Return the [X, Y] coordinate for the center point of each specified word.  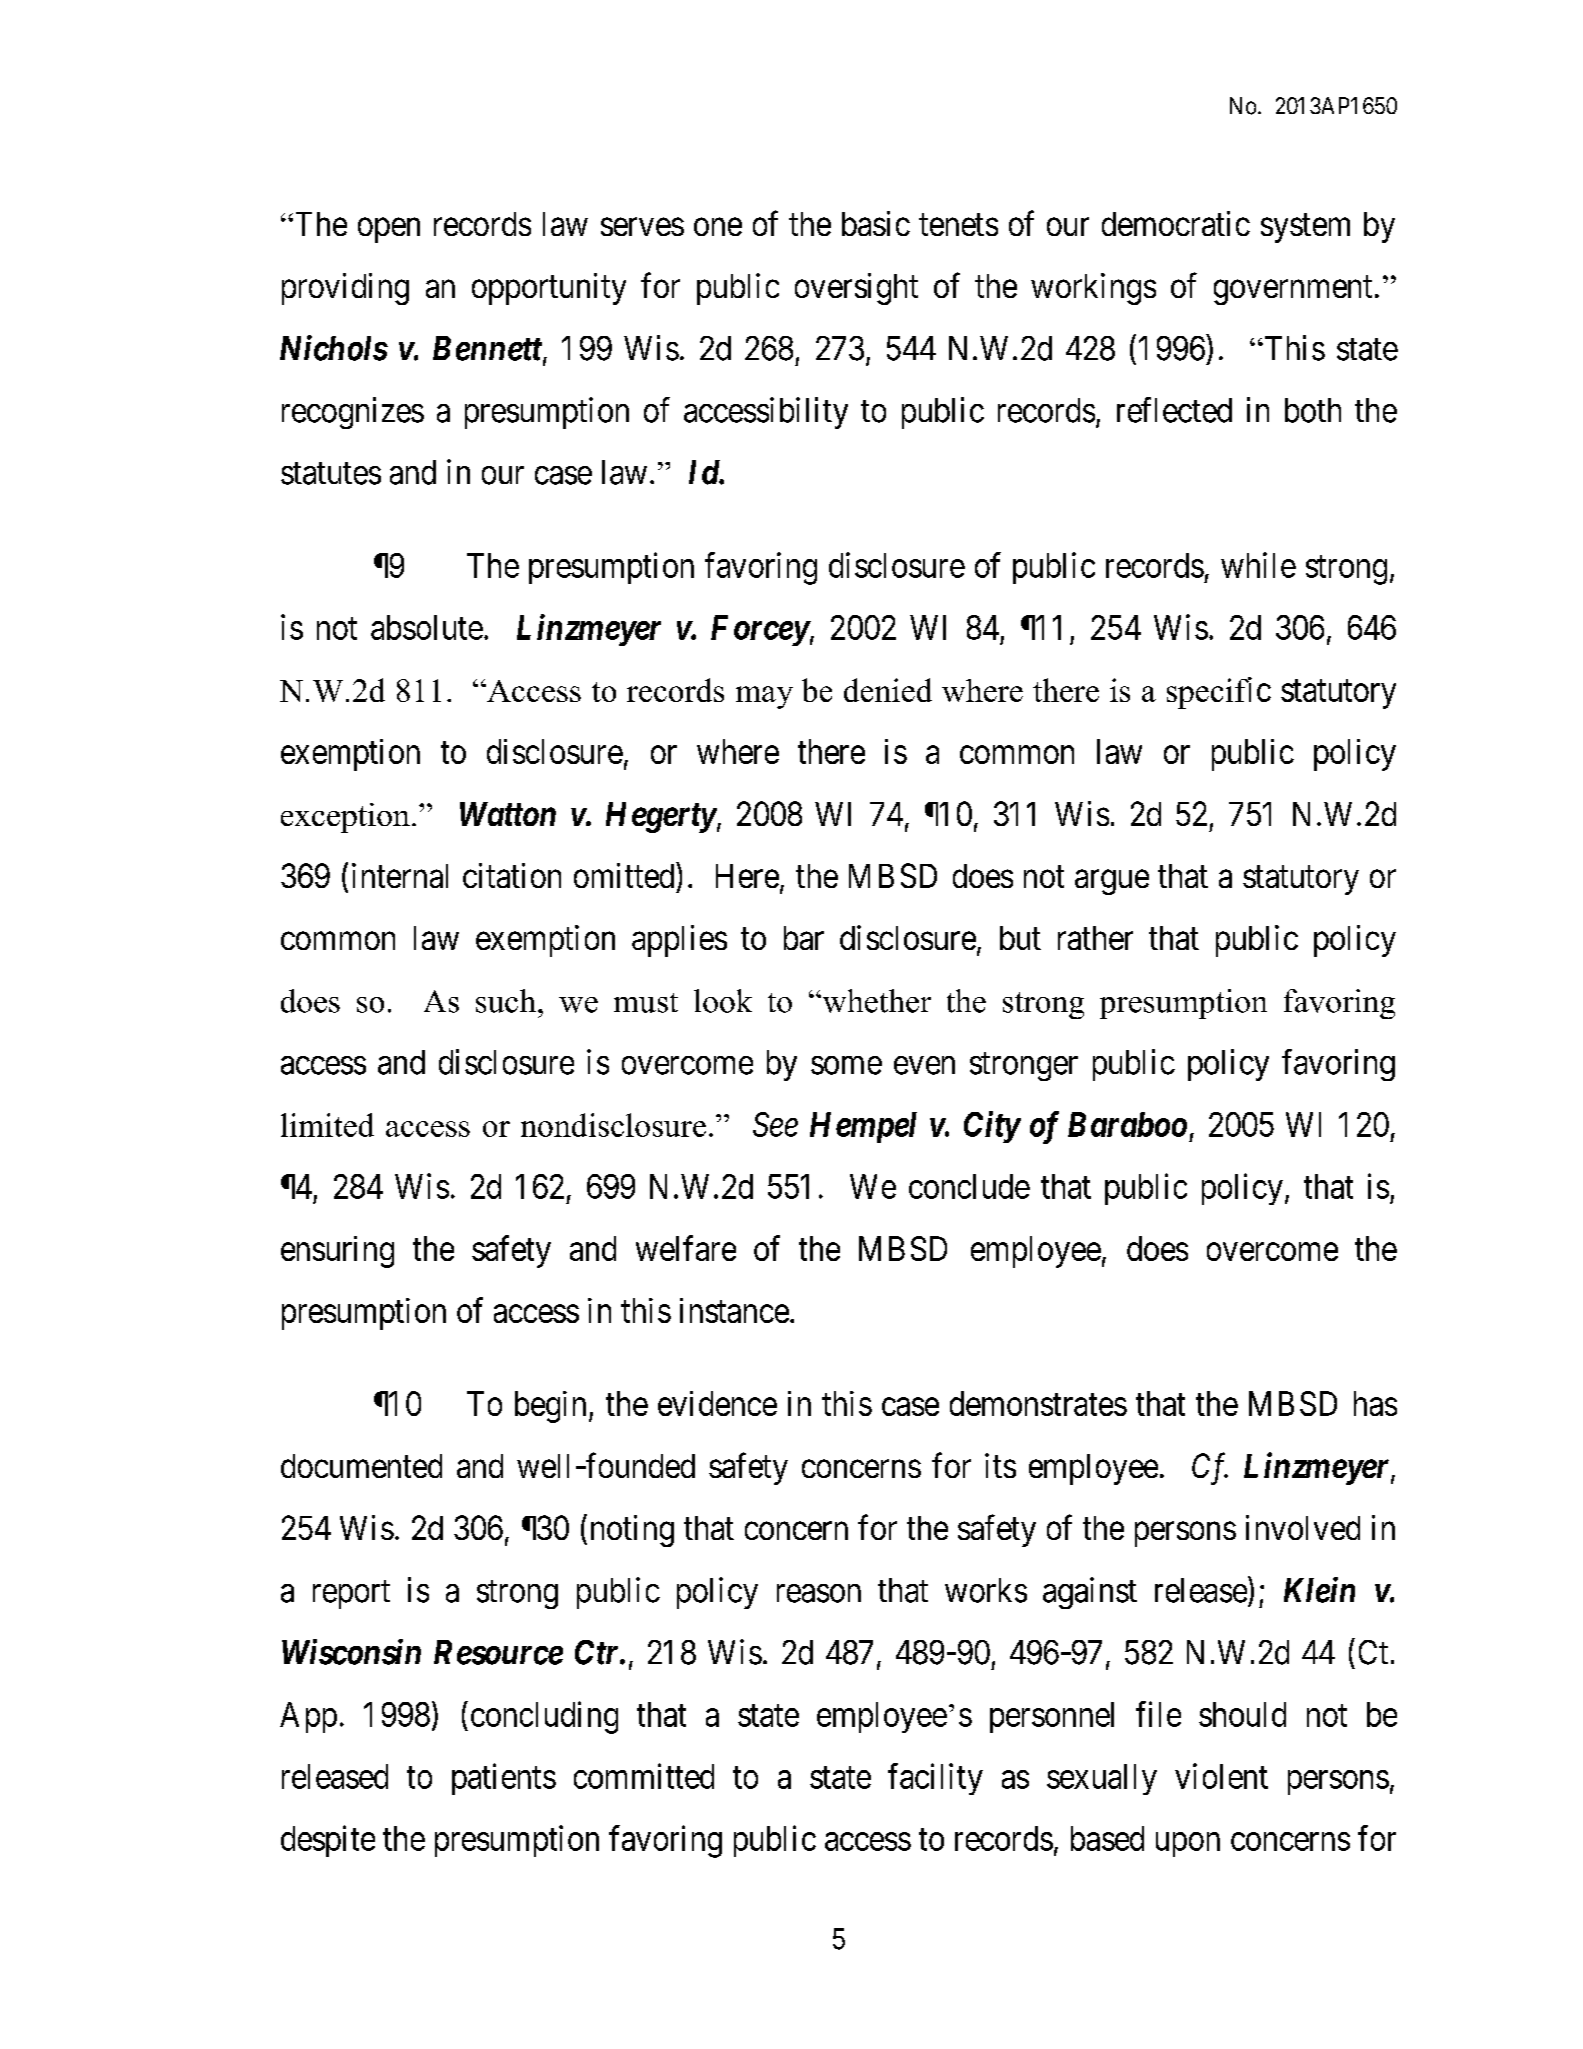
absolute [427, 627]
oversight [856, 289]
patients [504, 1779]
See [775, 1124]
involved [1303, 1527]
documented [361, 1466]
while [1258, 565]
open [389, 230]
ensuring [337, 1252]
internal [400, 875]
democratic [1176, 223]
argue [1112, 882]
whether [875, 1001]
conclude [969, 1186]
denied [888, 690]
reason [819, 1593]
